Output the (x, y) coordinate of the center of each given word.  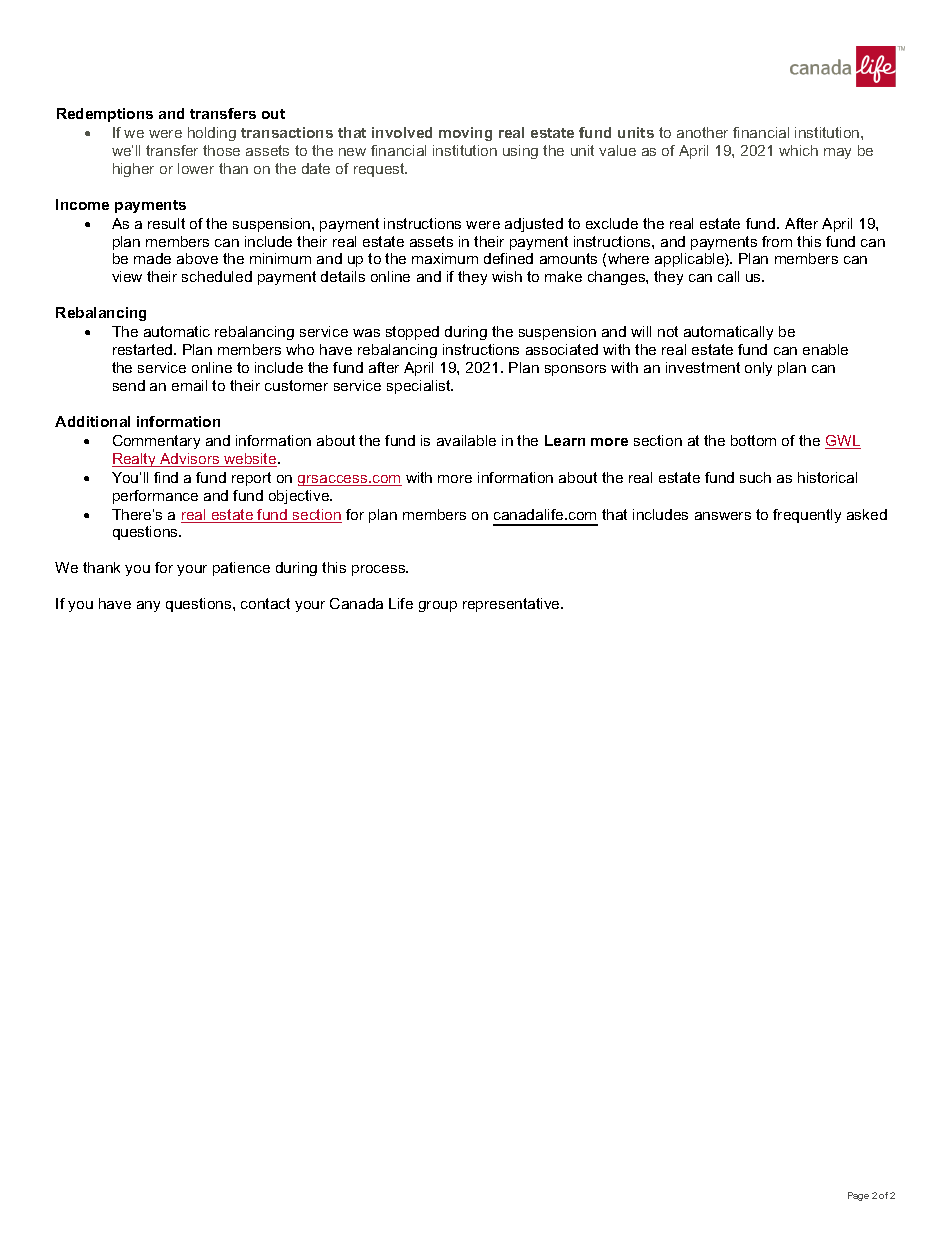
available (466, 440)
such (755, 477)
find (166, 477)
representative (512, 605)
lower (196, 168)
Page (858, 1196)
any (148, 606)
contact (265, 603)
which (798, 150)
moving (465, 134)
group (438, 606)
